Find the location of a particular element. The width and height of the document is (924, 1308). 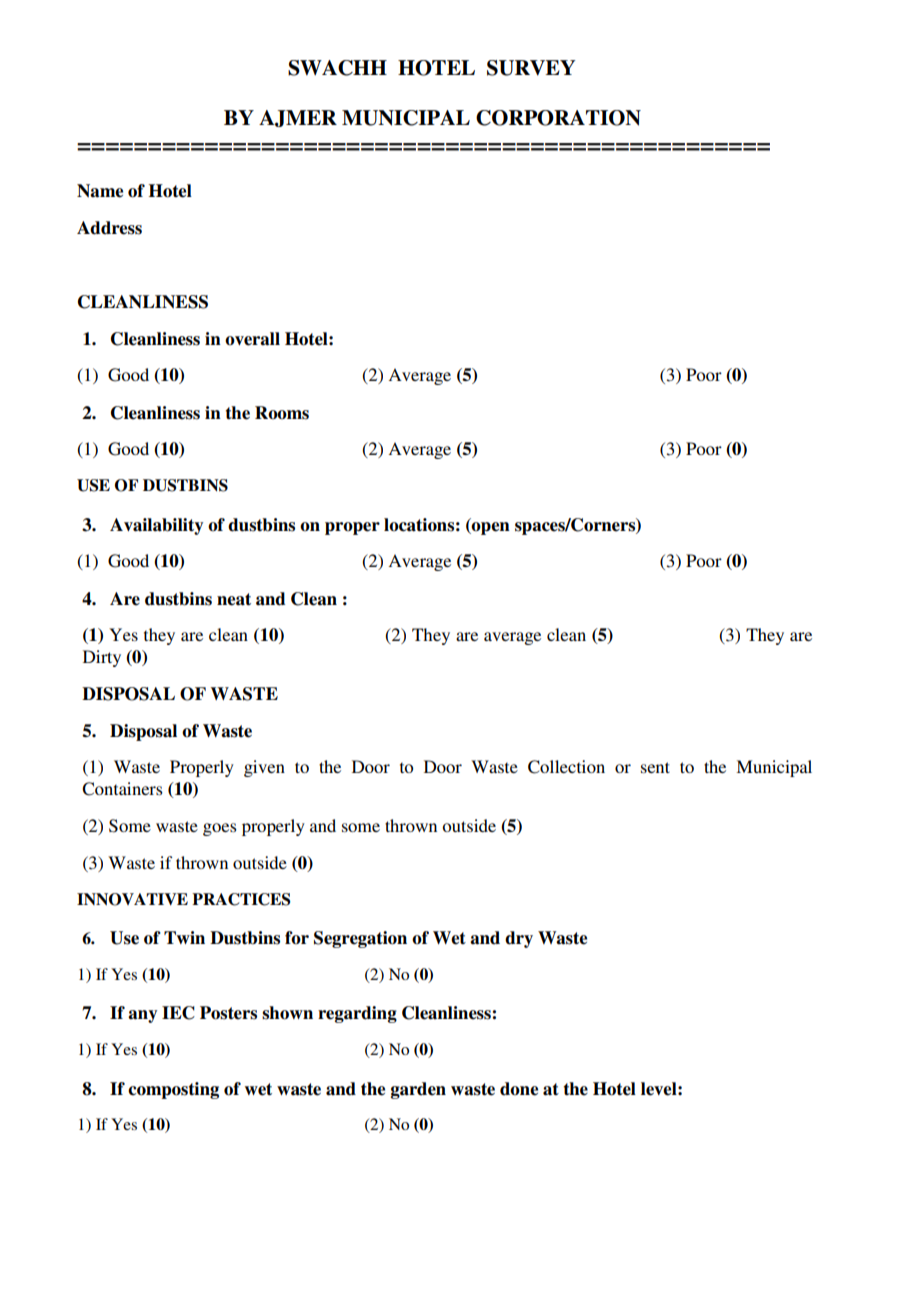

Availability is located at coordinates (156, 526).
